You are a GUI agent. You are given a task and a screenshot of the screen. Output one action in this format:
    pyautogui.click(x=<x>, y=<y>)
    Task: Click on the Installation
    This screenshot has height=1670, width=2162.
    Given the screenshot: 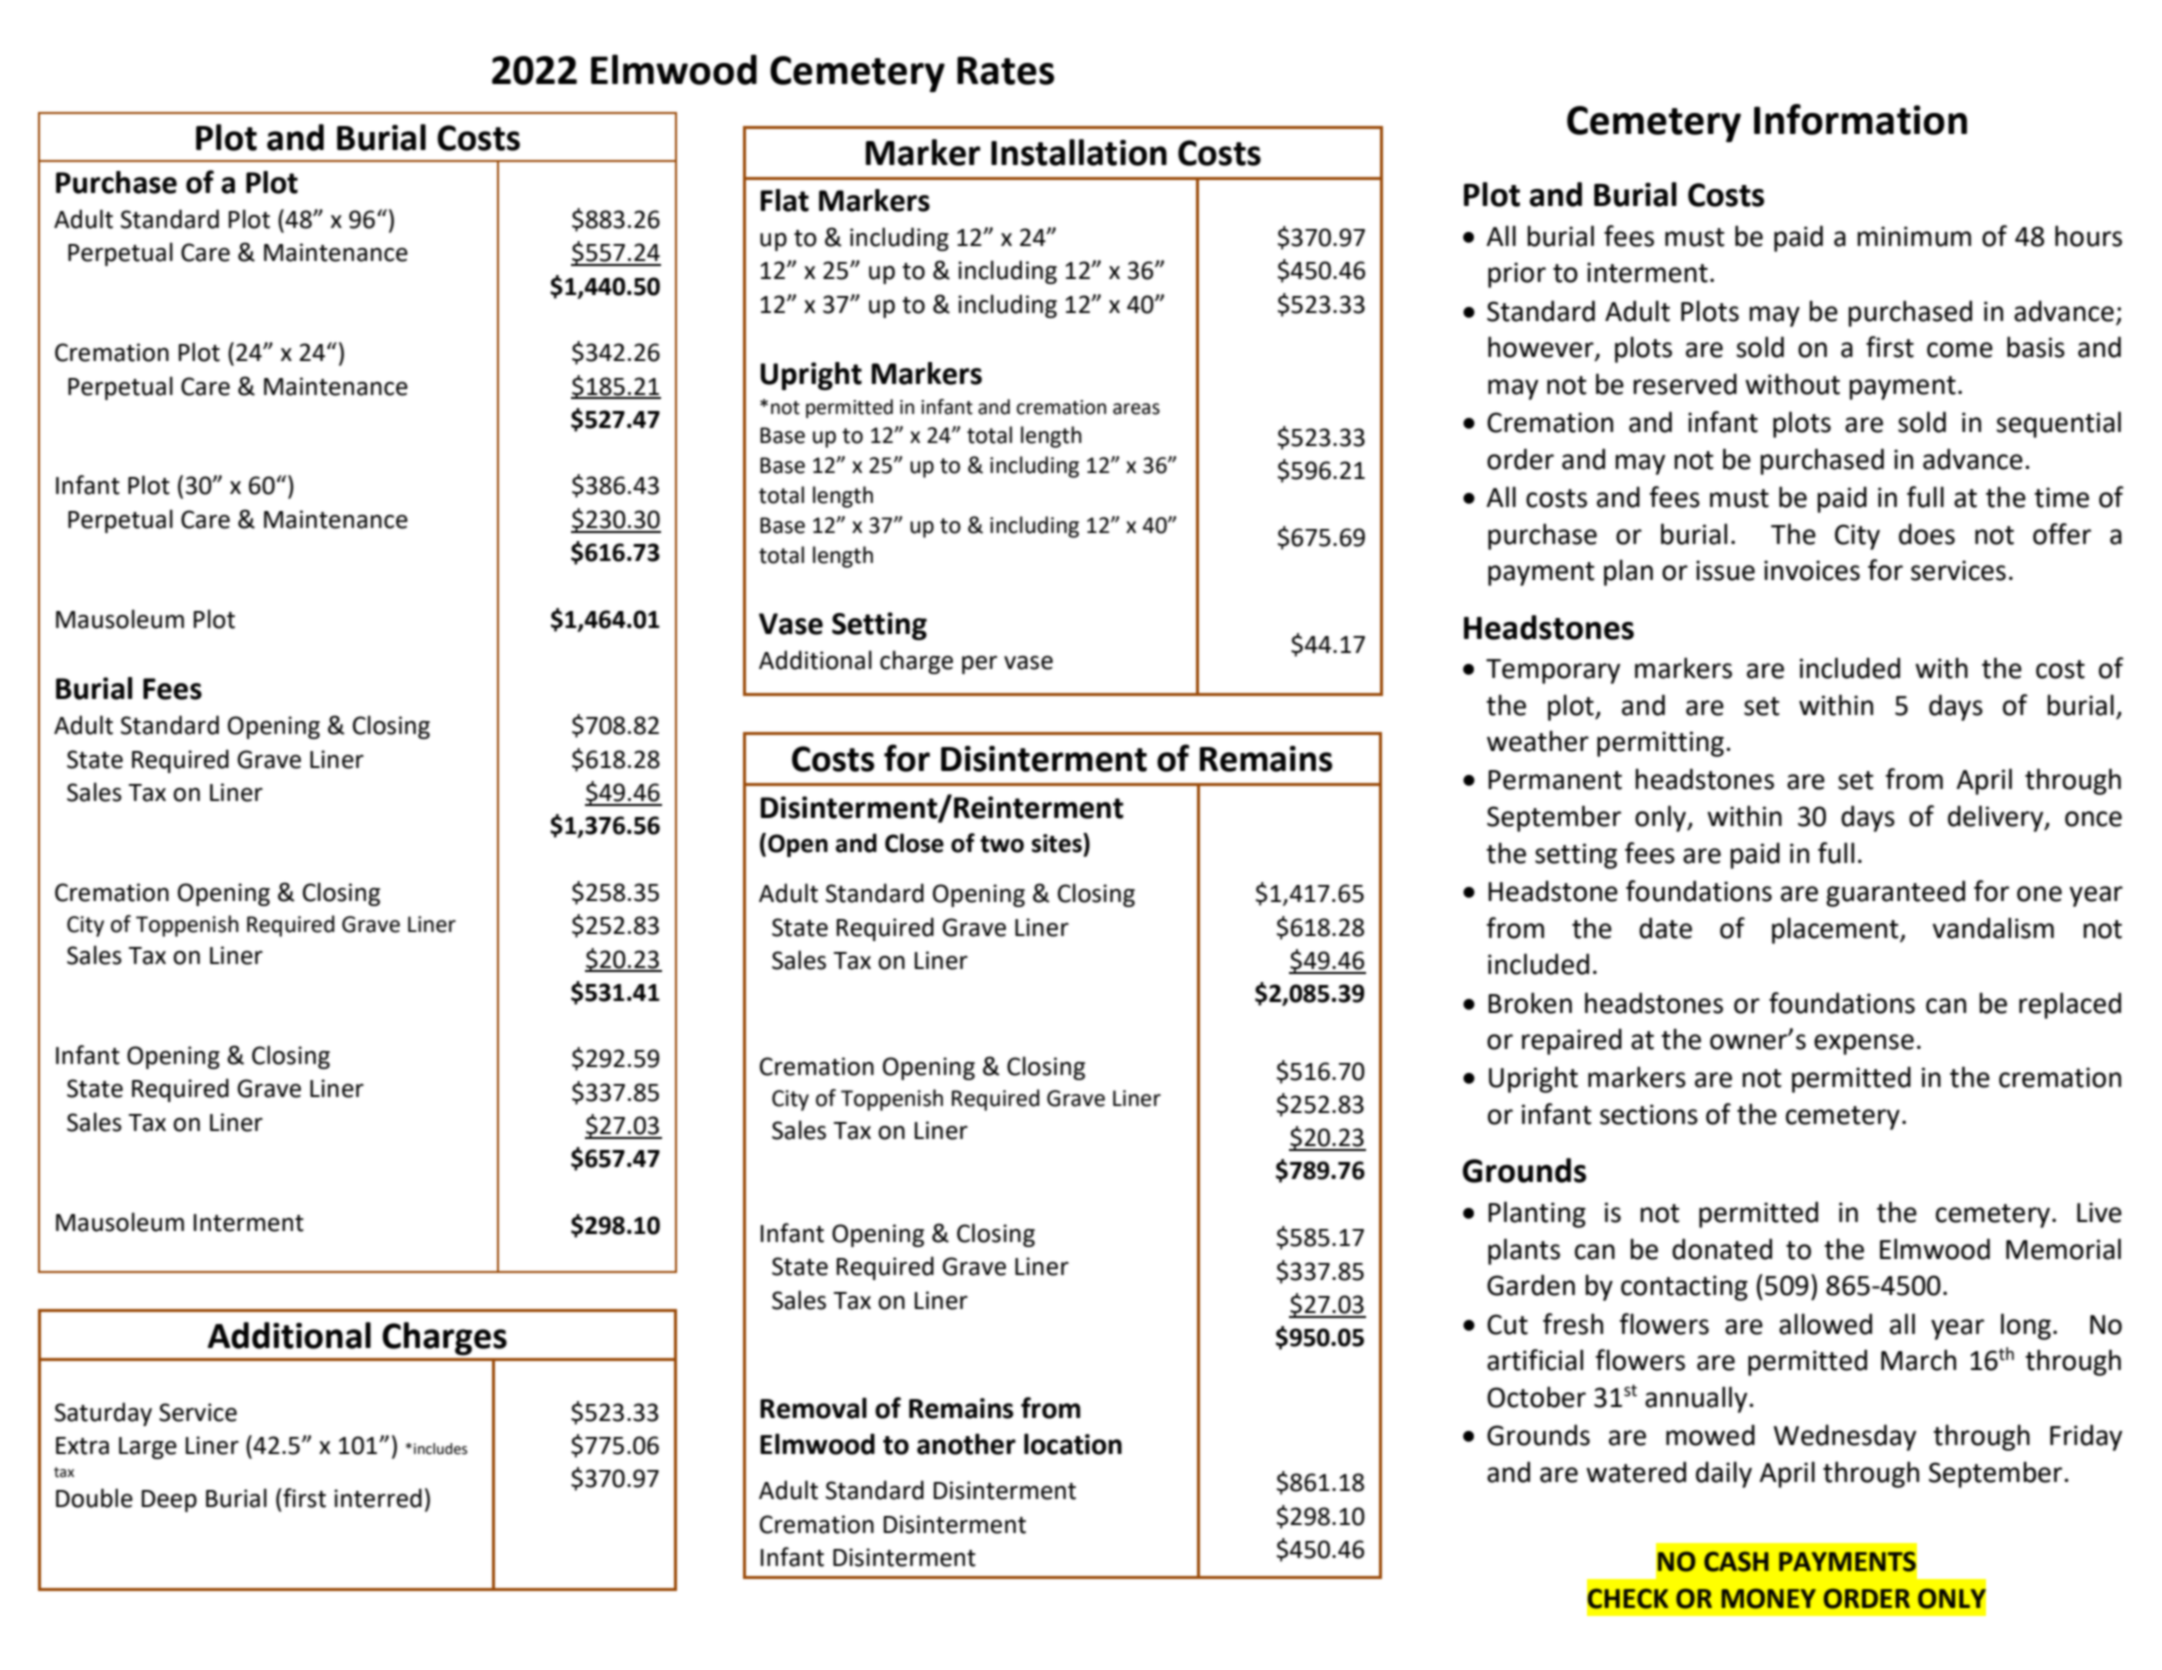 What is the action you would take?
    pyautogui.click(x=1079, y=152)
